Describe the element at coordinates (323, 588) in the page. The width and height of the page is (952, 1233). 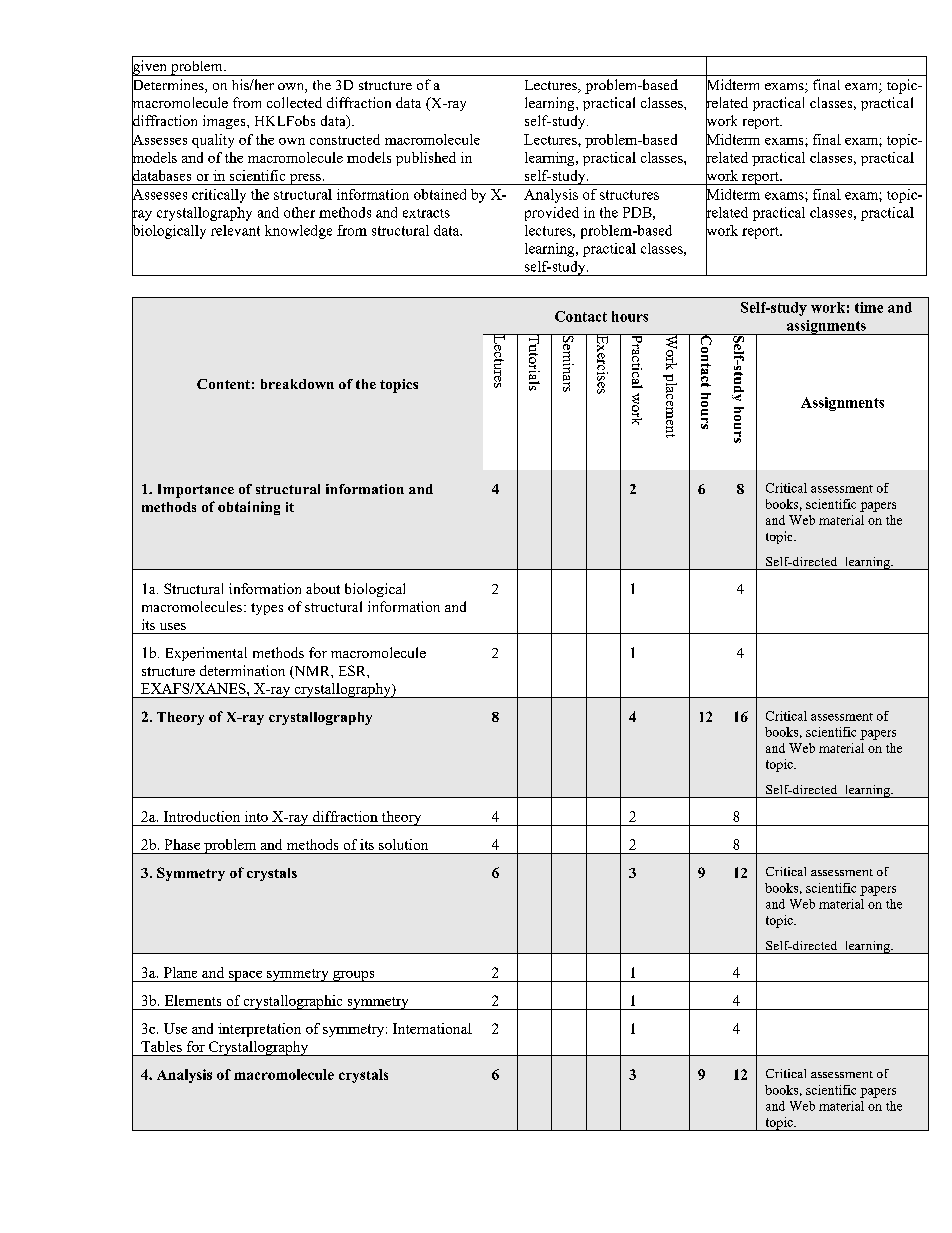
I see `about` at that location.
